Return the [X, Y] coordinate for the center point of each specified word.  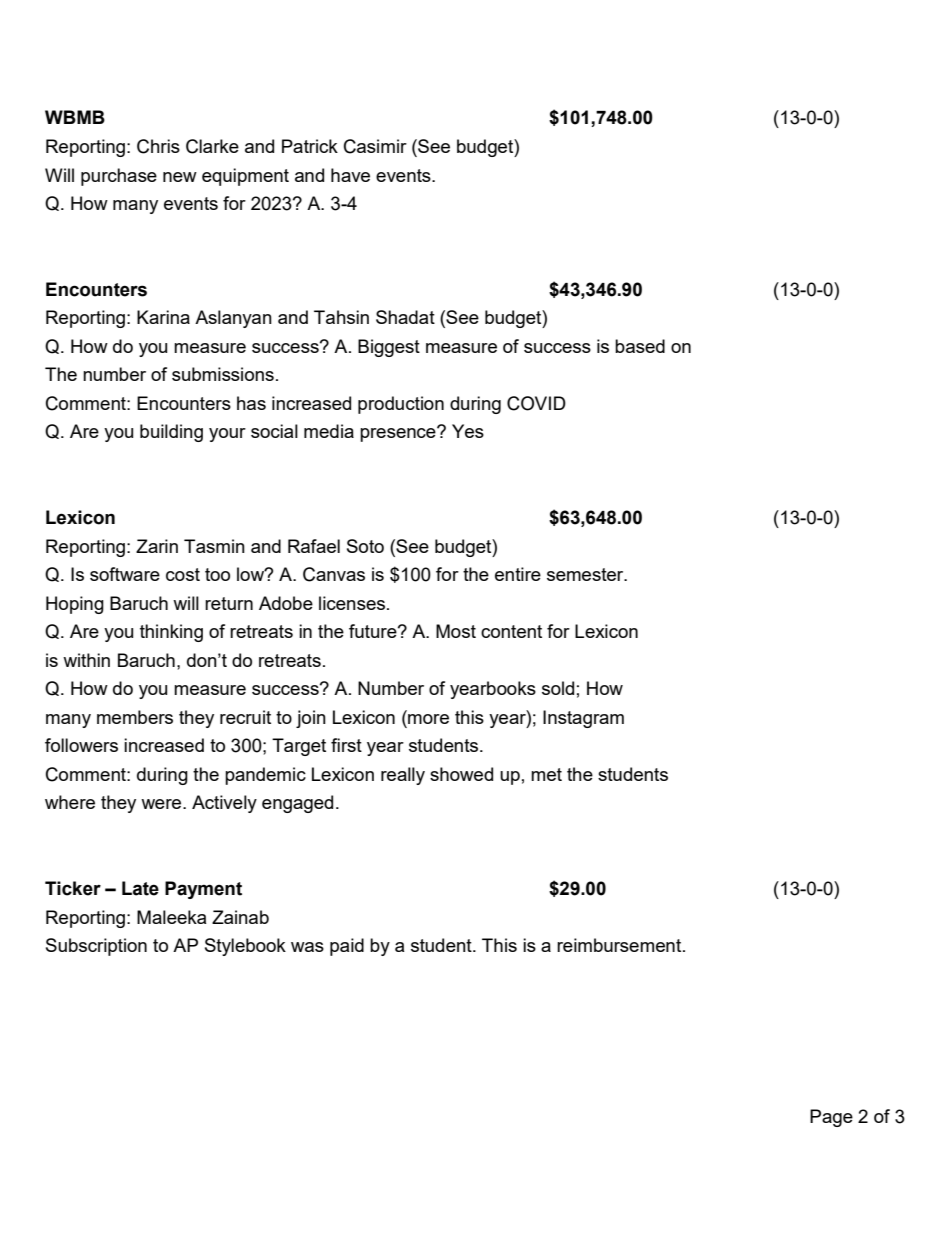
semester [586, 574]
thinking [171, 633]
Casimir [375, 146]
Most [456, 631]
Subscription [96, 947]
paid [347, 947]
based [640, 346]
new [180, 177]
